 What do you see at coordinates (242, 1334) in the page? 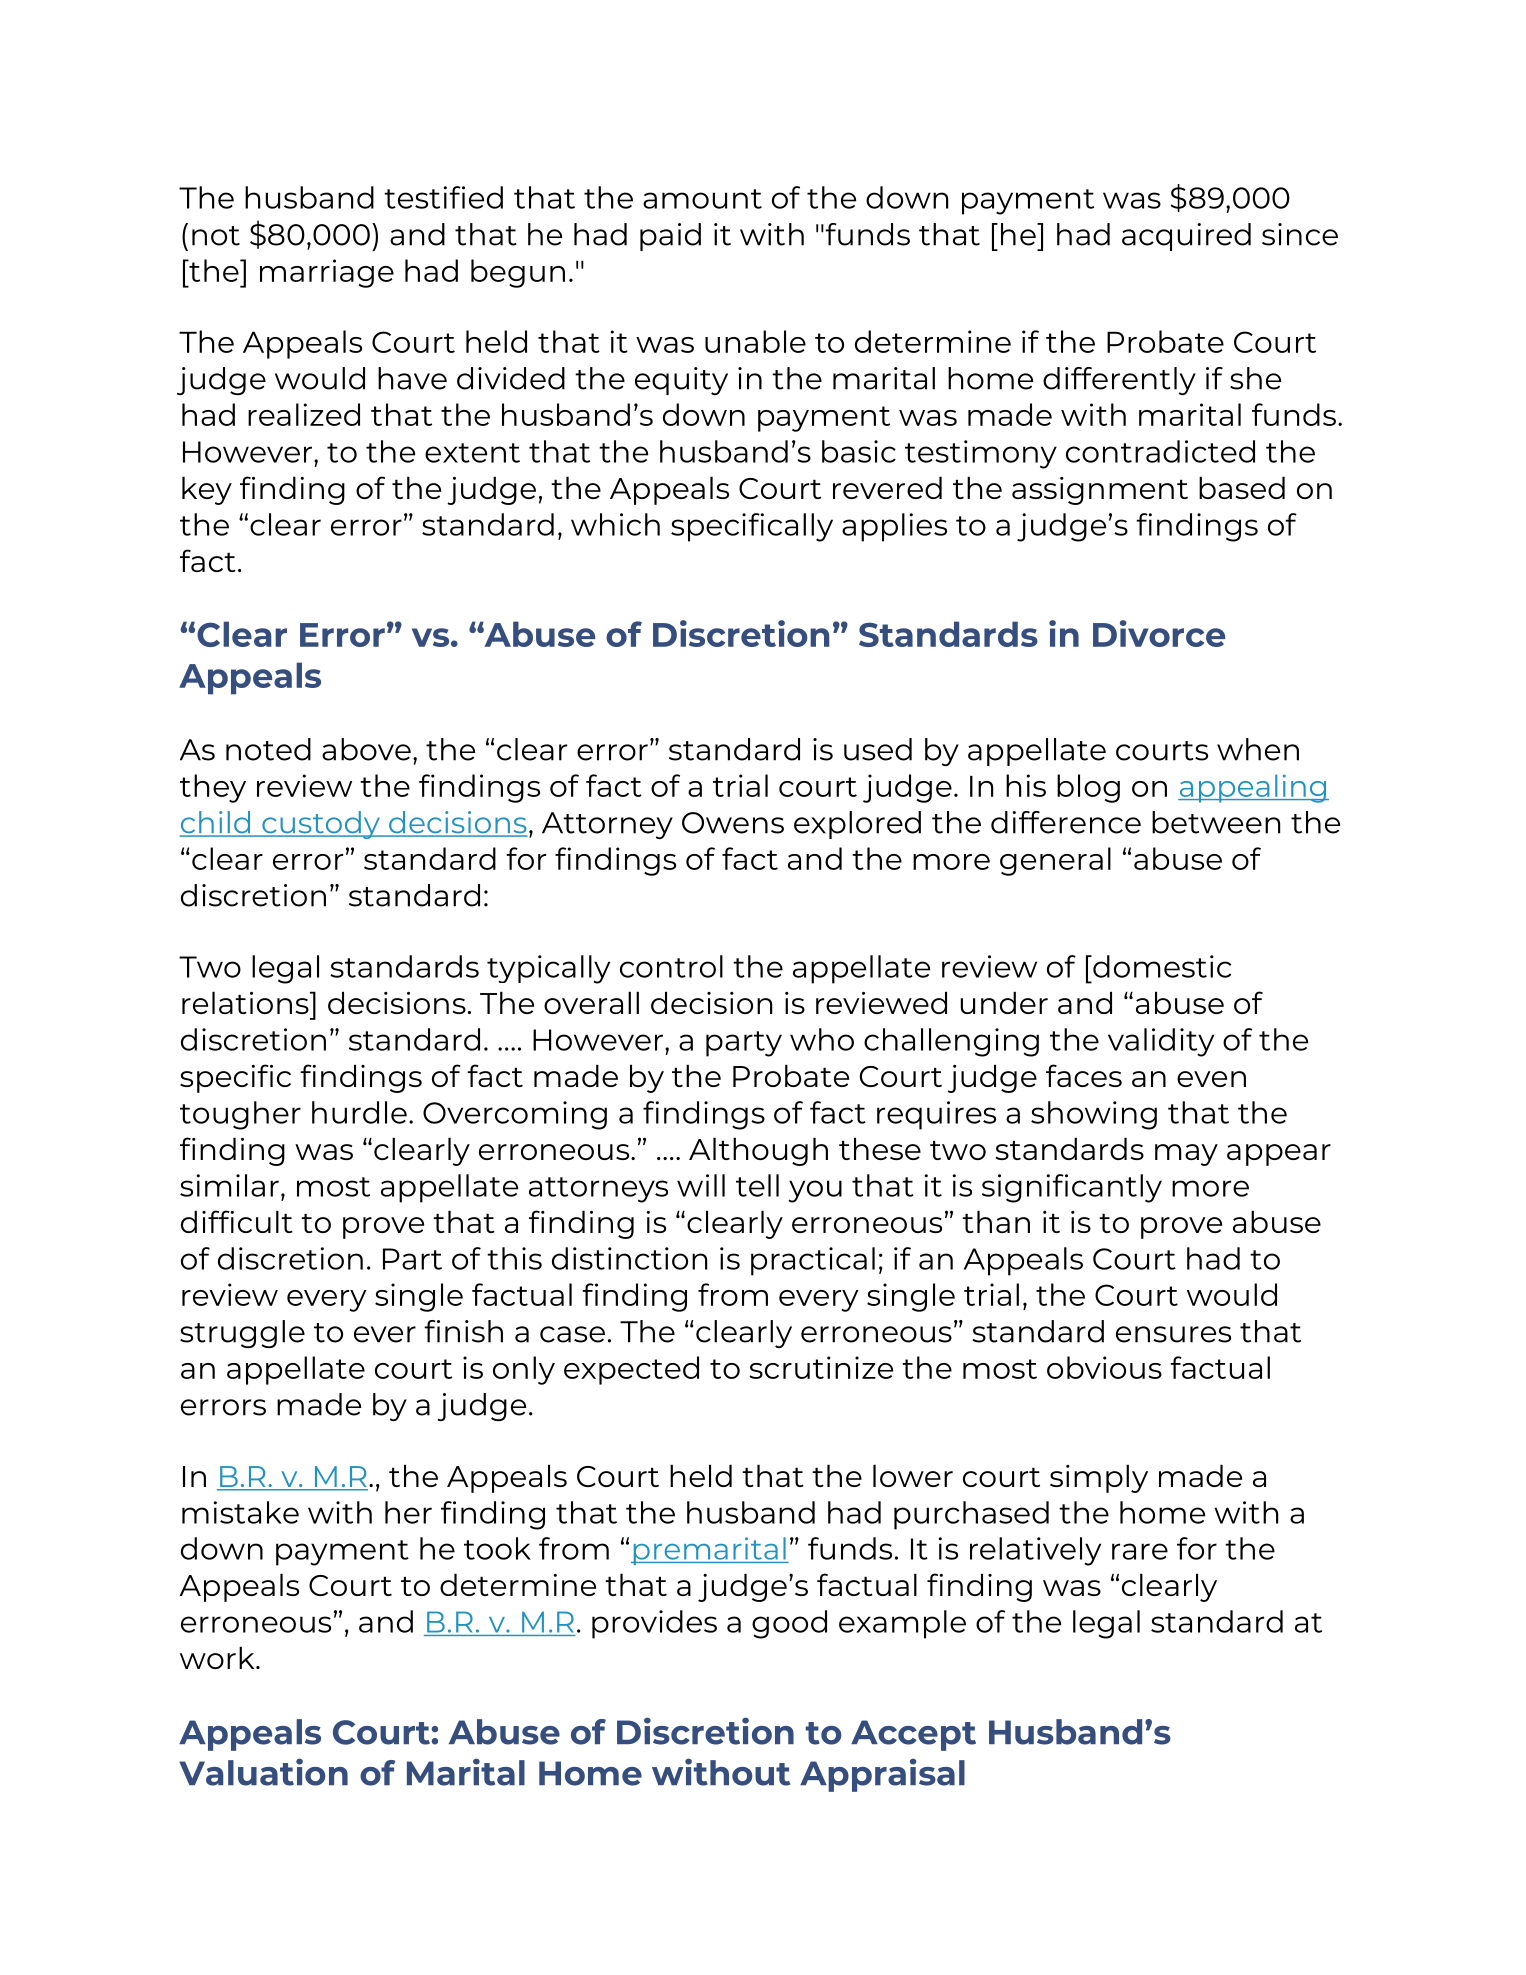
I see `struggle` at bounding box center [242, 1334].
